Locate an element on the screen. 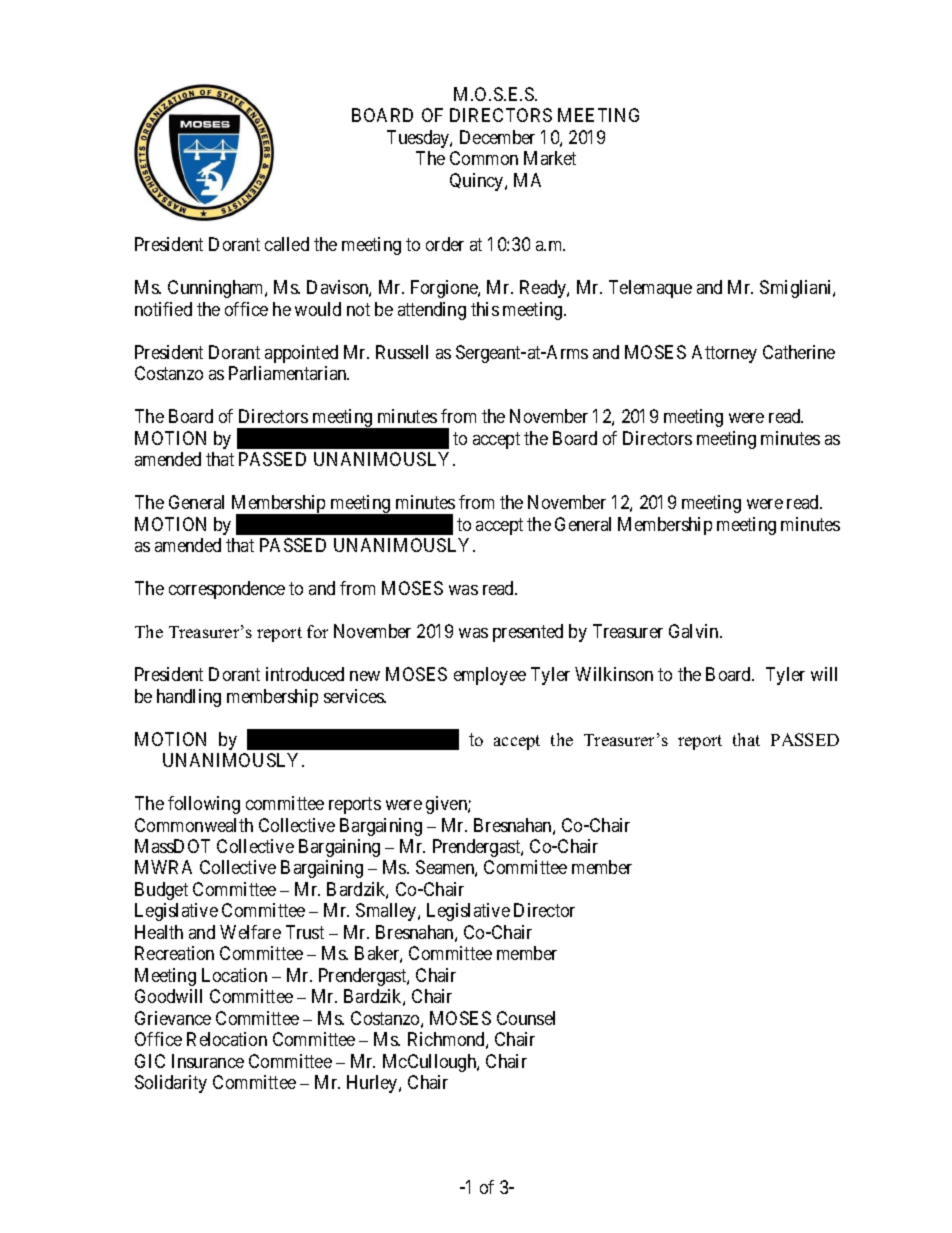 This screenshot has height=1233, width=952. Insurance is located at coordinates (208, 1061).
